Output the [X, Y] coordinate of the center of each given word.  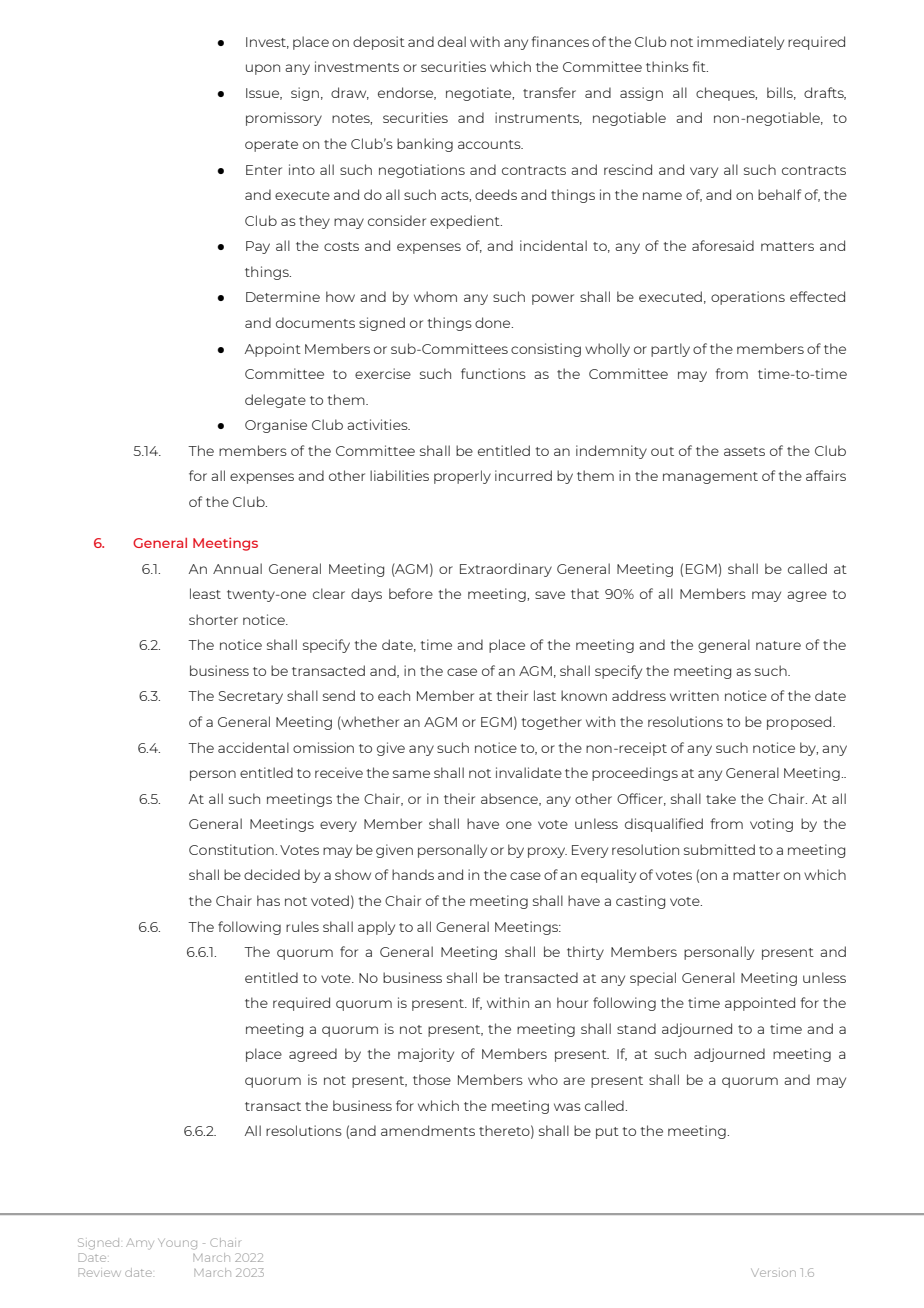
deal [452, 41]
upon [263, 69]
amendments [428, 1130]
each [394, 695]
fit [700, 66]
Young [178, 1244]
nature [778, 645]
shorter [213, 619]
